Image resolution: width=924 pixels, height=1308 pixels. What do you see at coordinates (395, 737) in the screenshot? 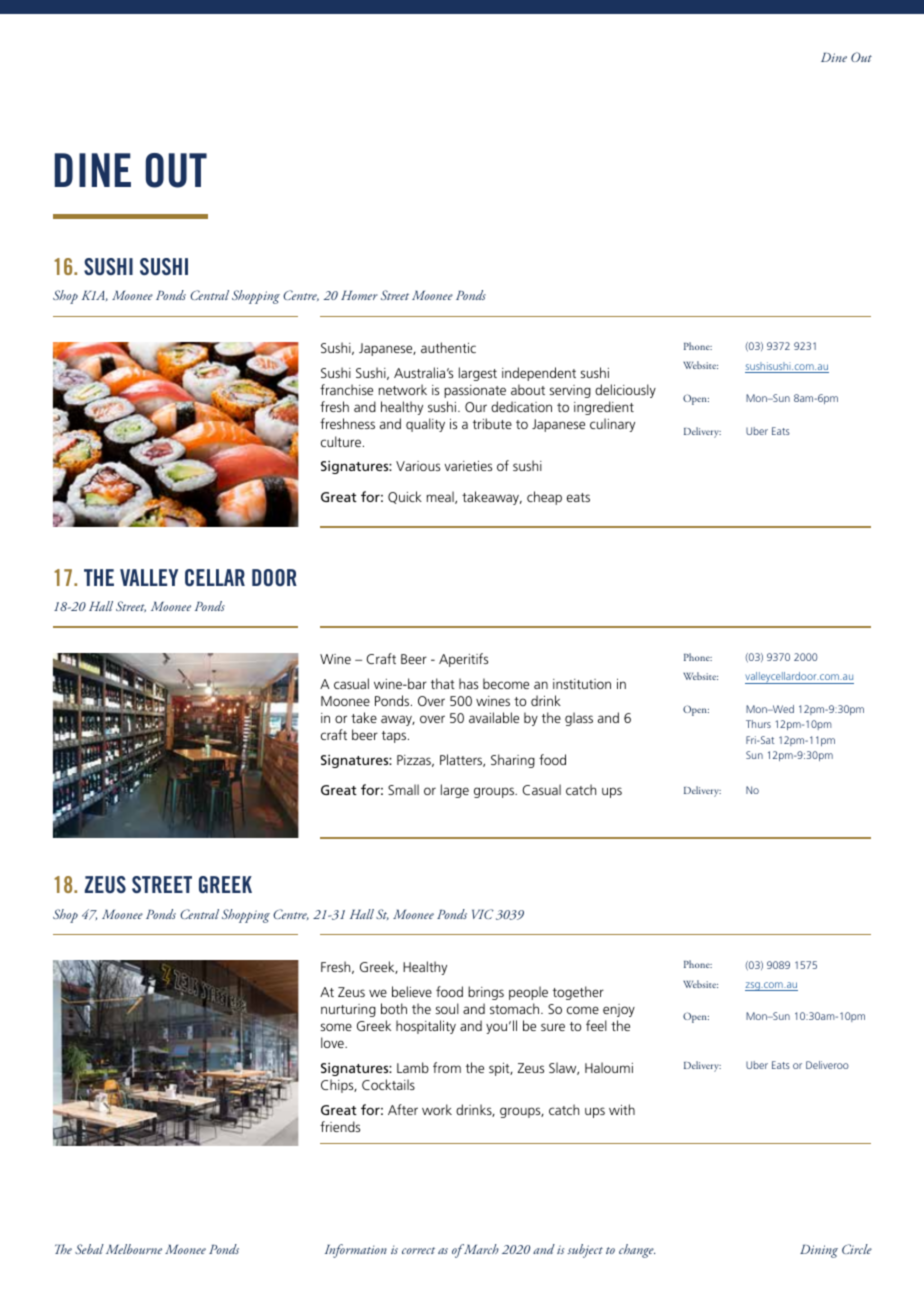
I see `taps` at bounding box center [395, 737].
